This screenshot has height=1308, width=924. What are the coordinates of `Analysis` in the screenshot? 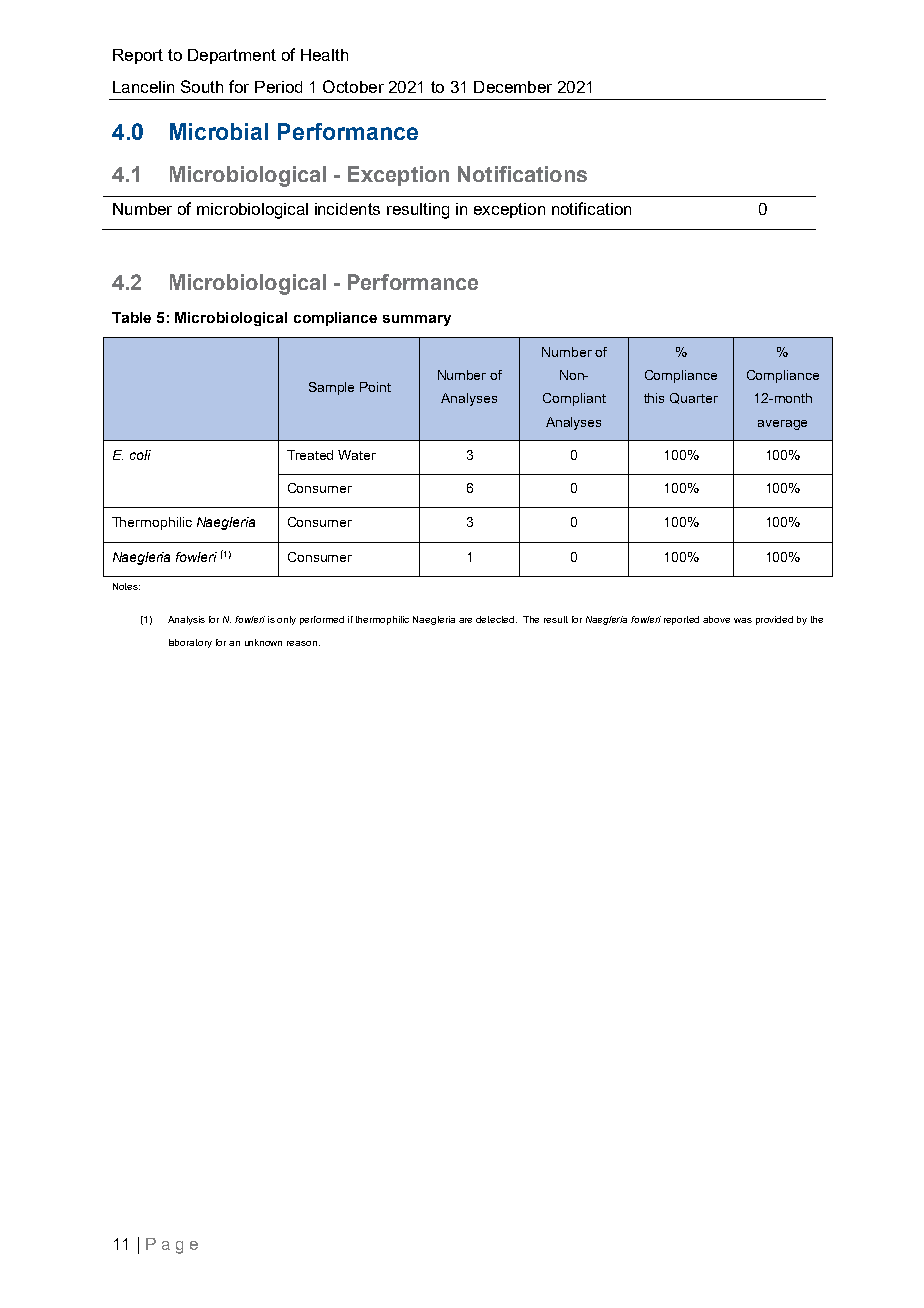 It's located at (186, 620).
